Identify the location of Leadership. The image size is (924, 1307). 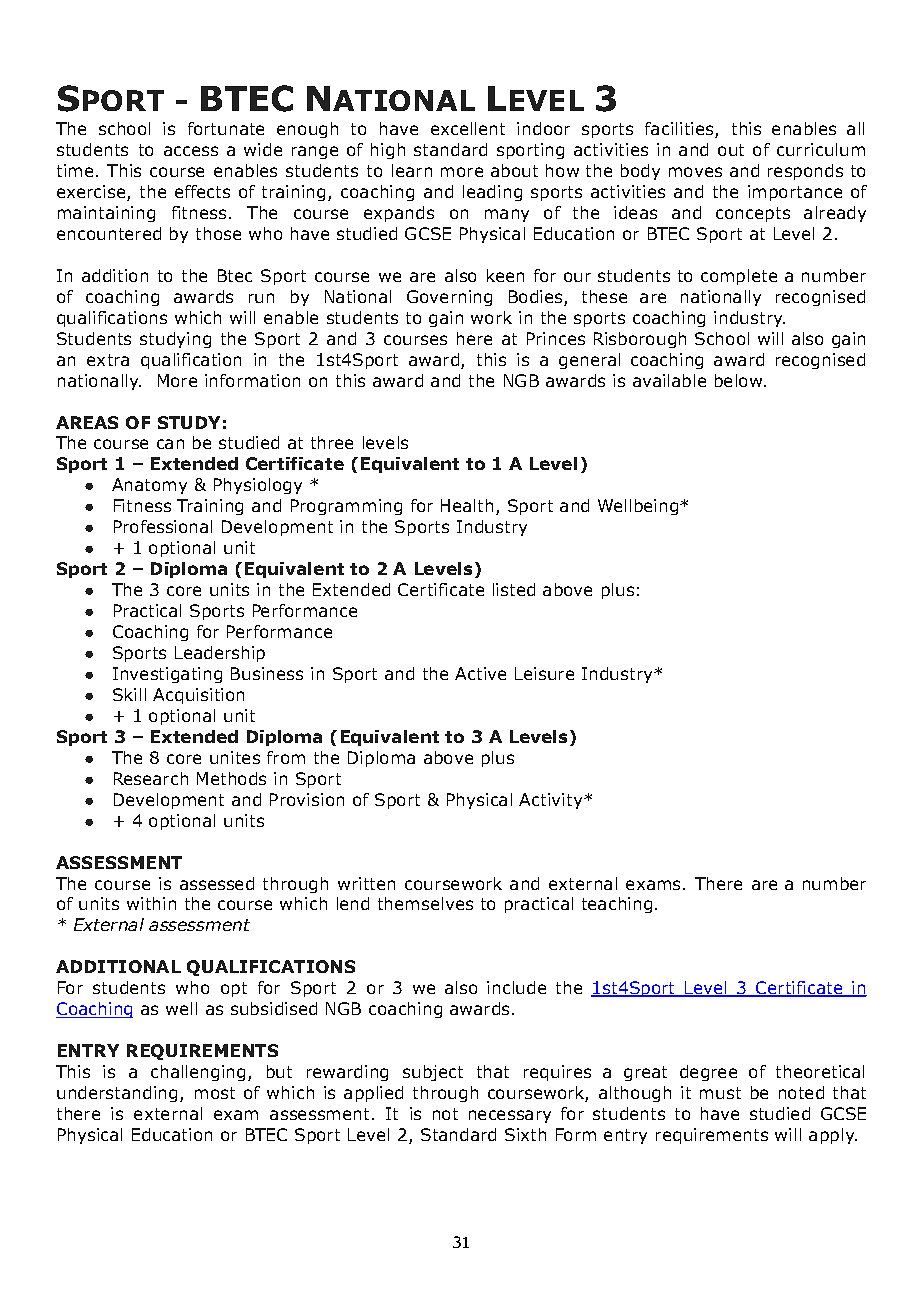
(220, 654).
